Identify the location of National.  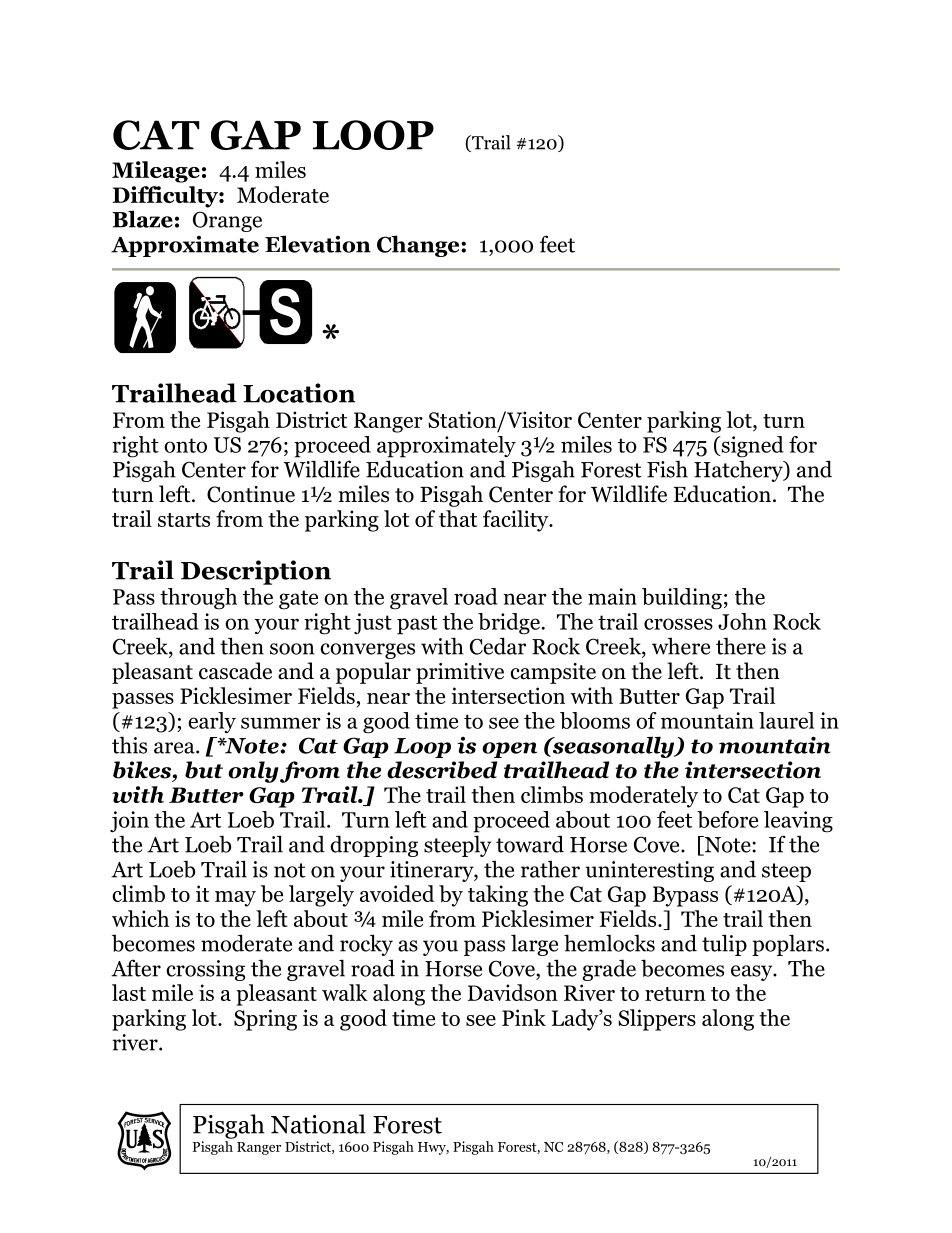
(318, 1124).
